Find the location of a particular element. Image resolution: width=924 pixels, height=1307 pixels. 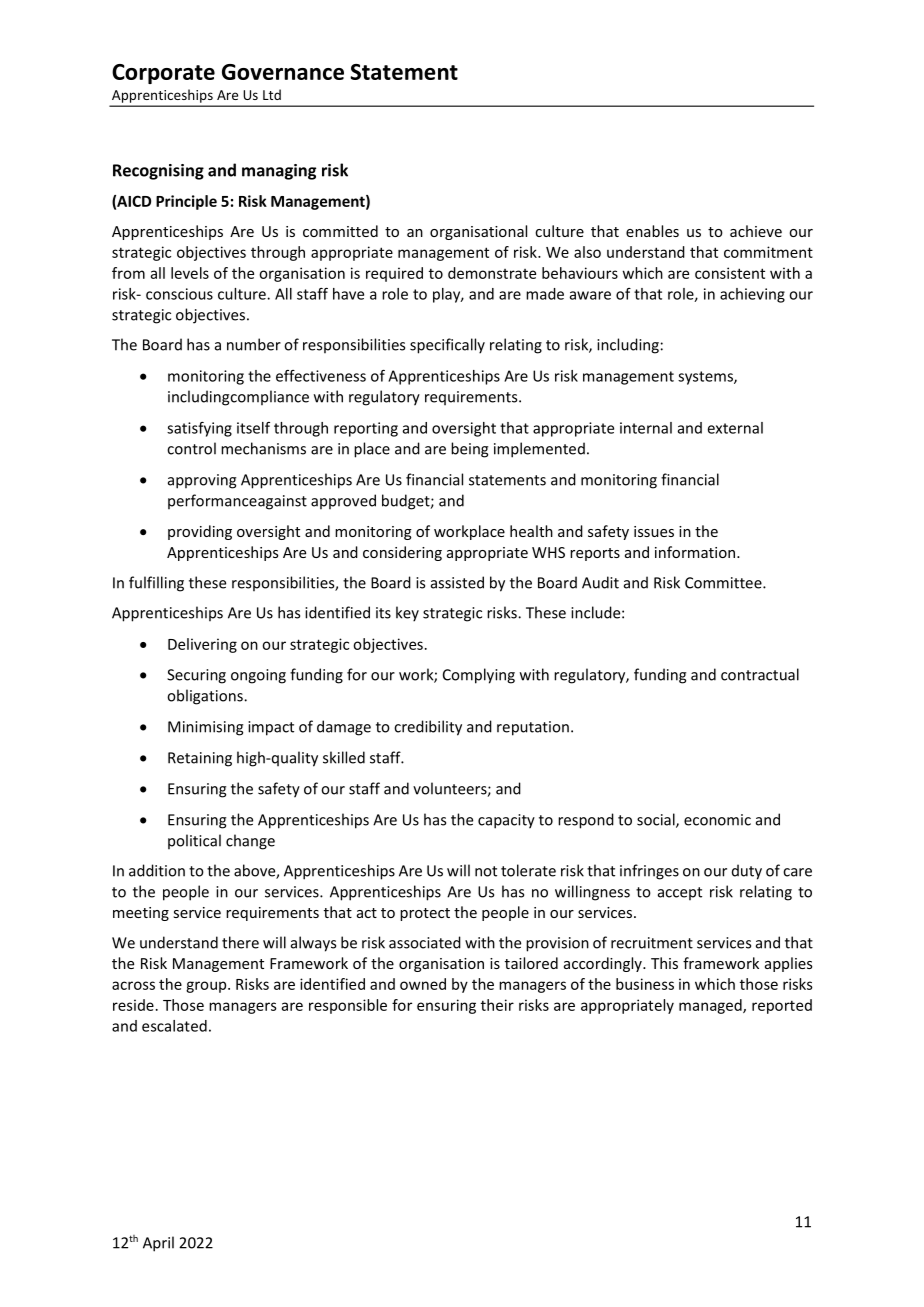

managed is located at coordinates (711, 1006).
